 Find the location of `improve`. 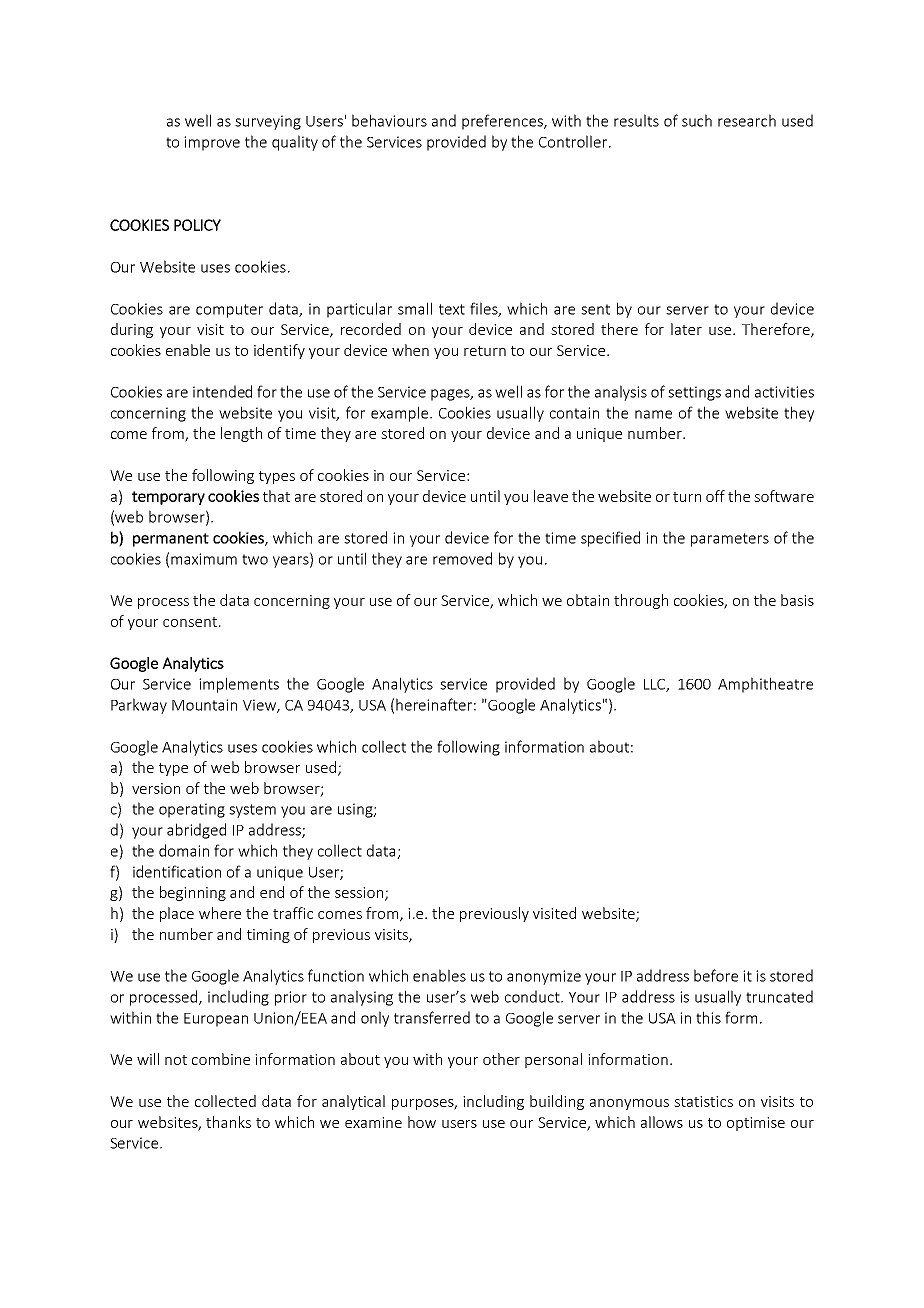

improve is located at coordinates (212, 143).
